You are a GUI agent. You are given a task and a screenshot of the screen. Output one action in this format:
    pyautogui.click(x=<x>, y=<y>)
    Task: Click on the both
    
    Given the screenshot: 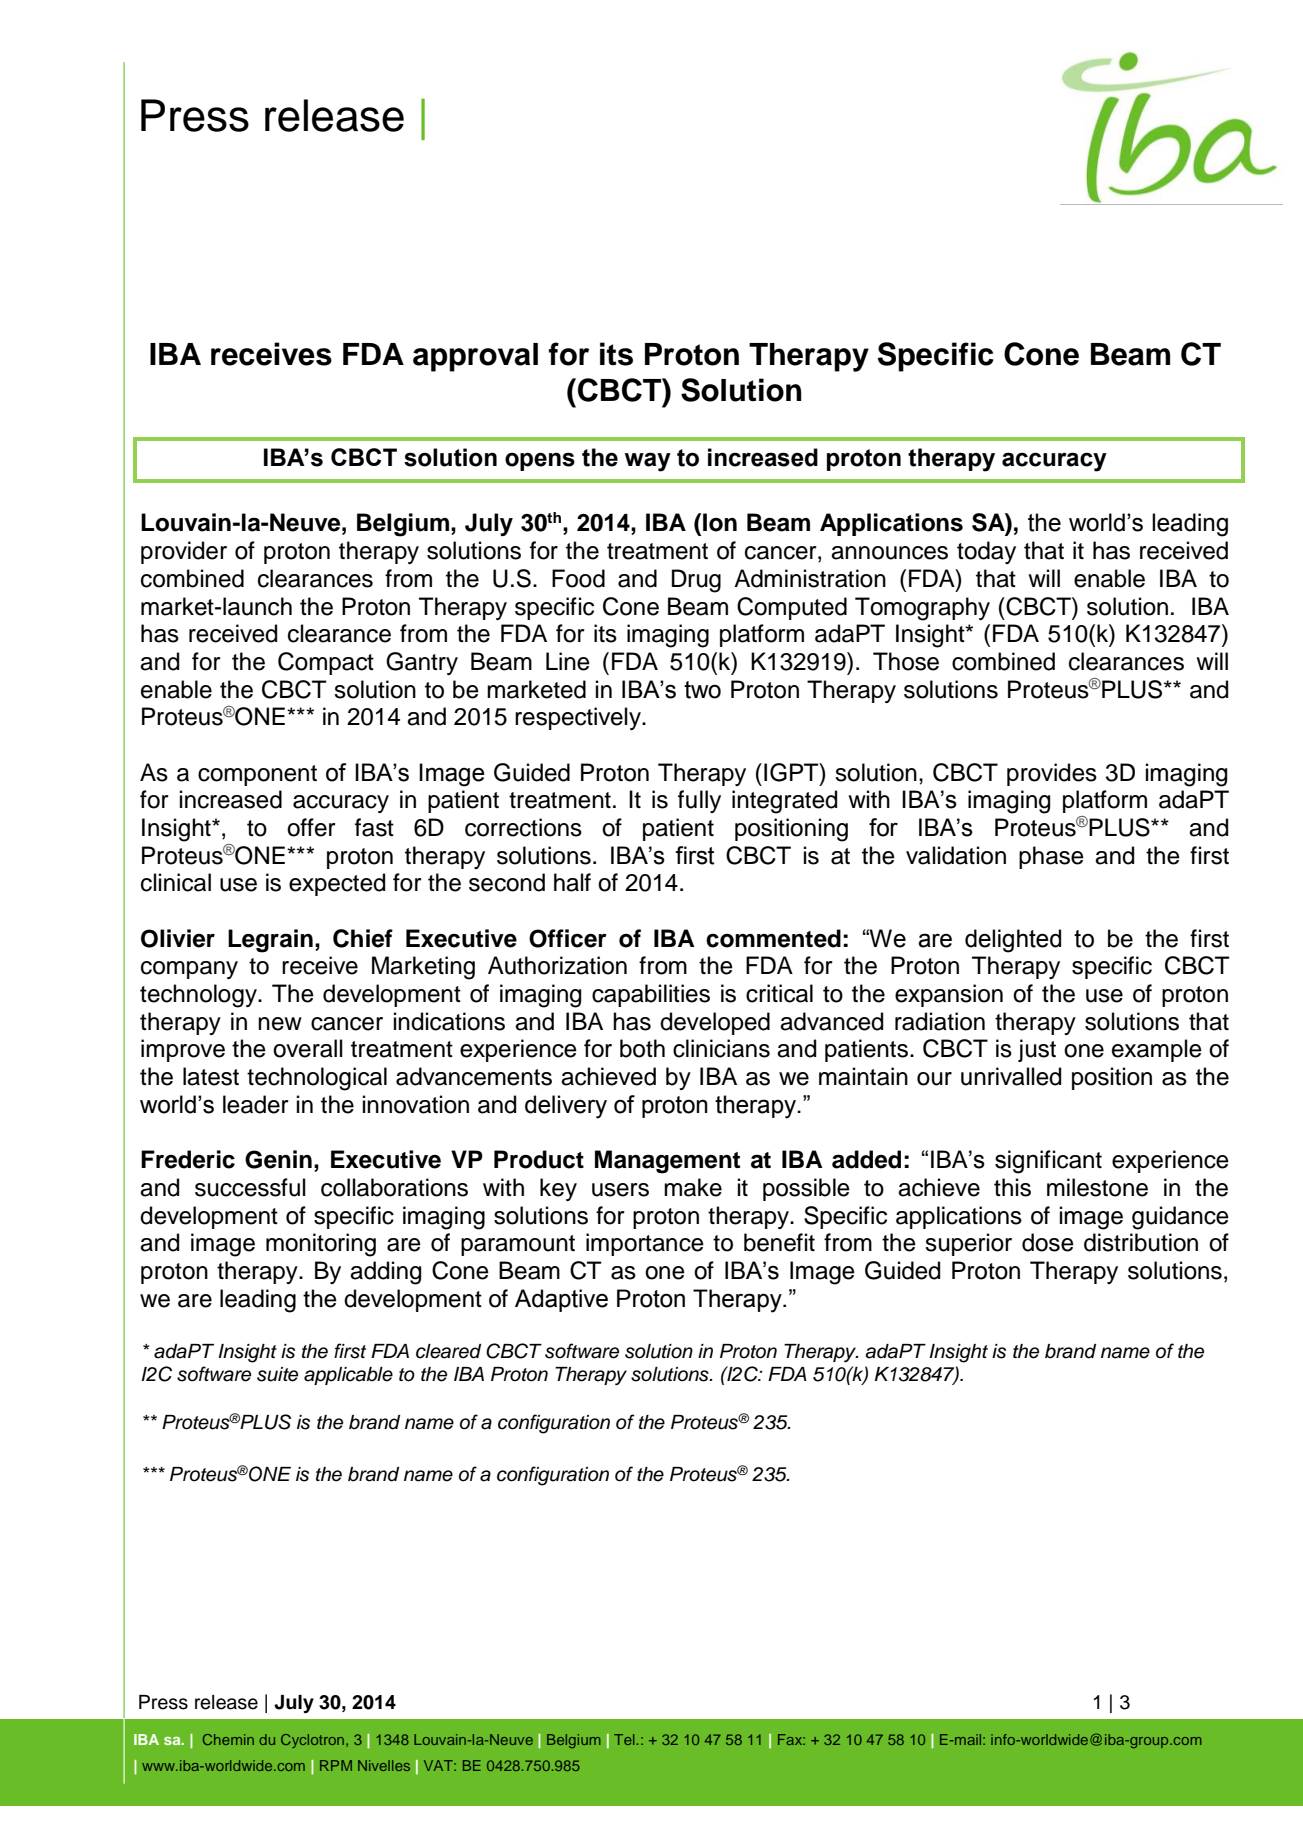 What is the action you would take?
    pyautogui.click(x=642, y=1048)
